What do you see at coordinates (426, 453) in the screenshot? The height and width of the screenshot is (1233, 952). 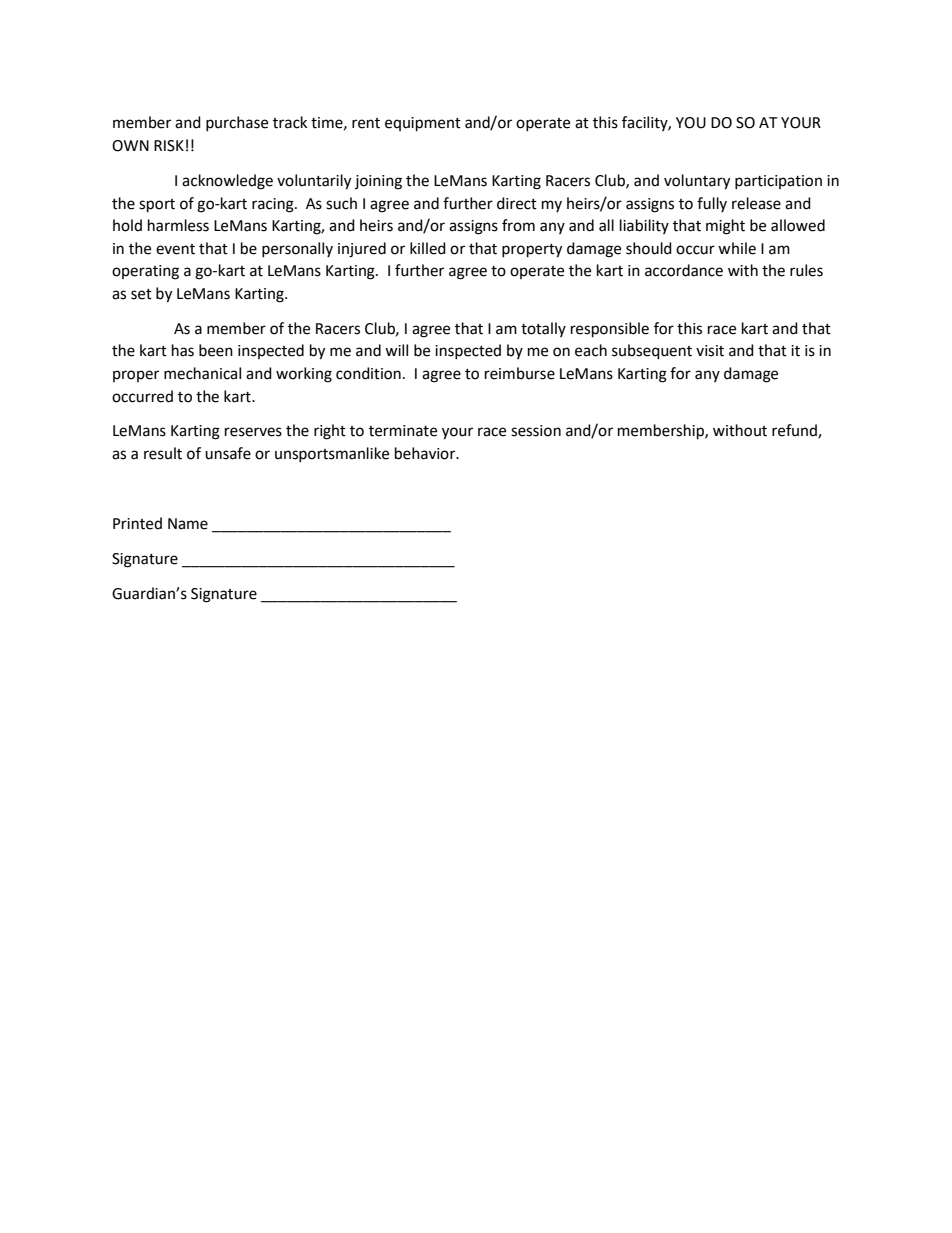 I see `behavior` at bounding box center [426, 453].
